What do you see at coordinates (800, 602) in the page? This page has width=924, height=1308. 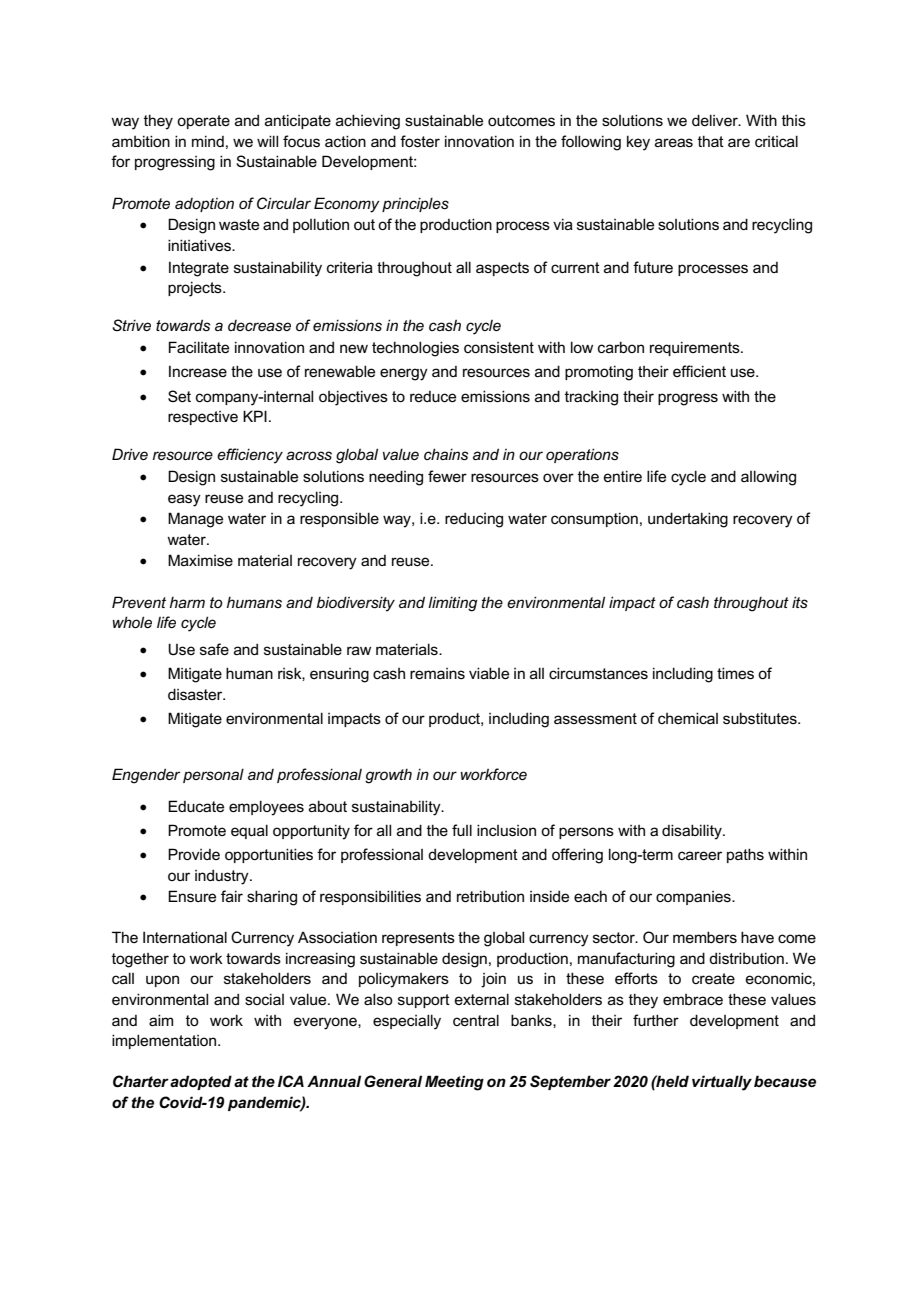 I see `its` at bounding box center [800, 602].
